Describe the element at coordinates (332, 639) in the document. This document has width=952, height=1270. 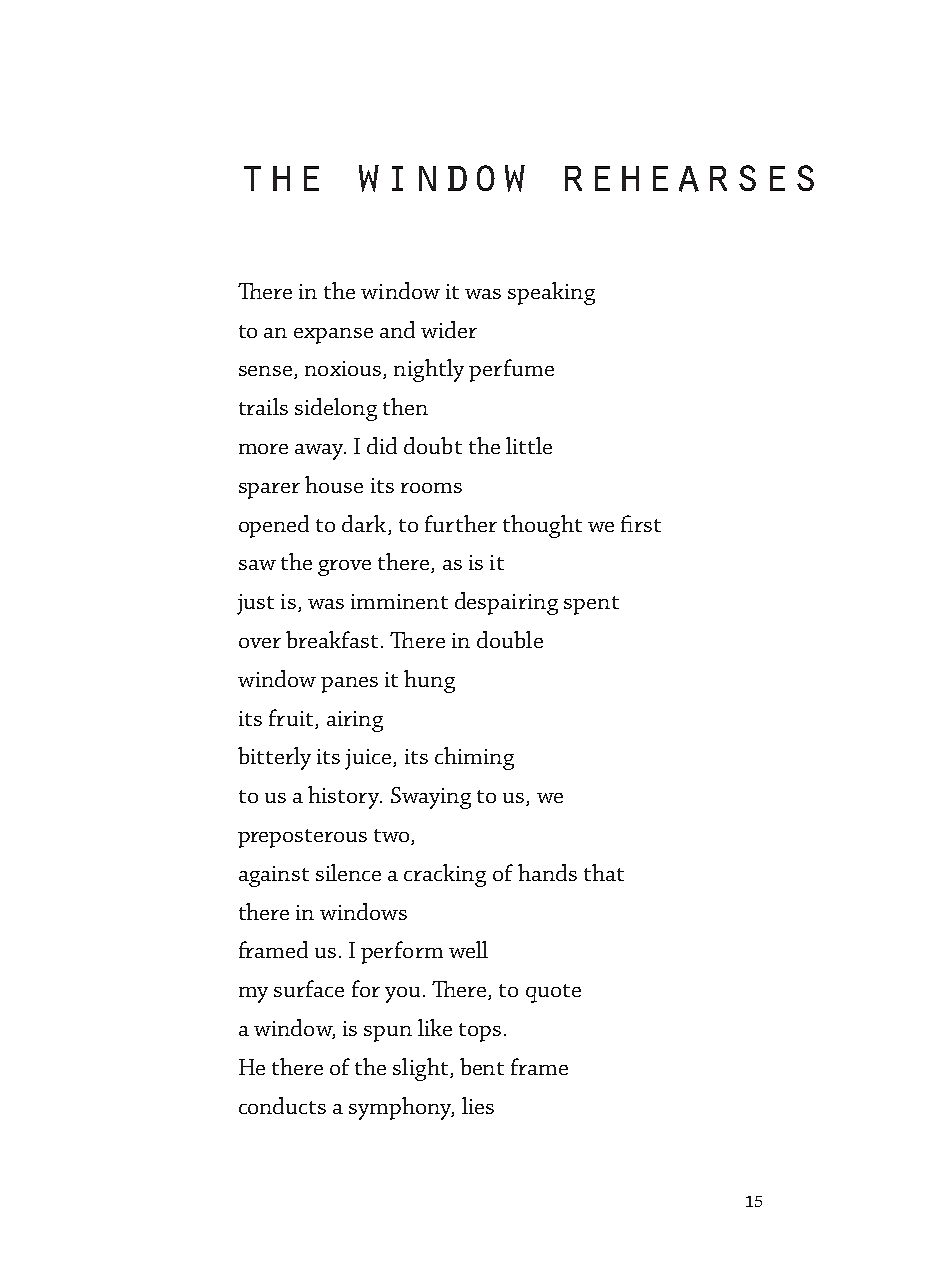
I see `breakfast` at that location.
